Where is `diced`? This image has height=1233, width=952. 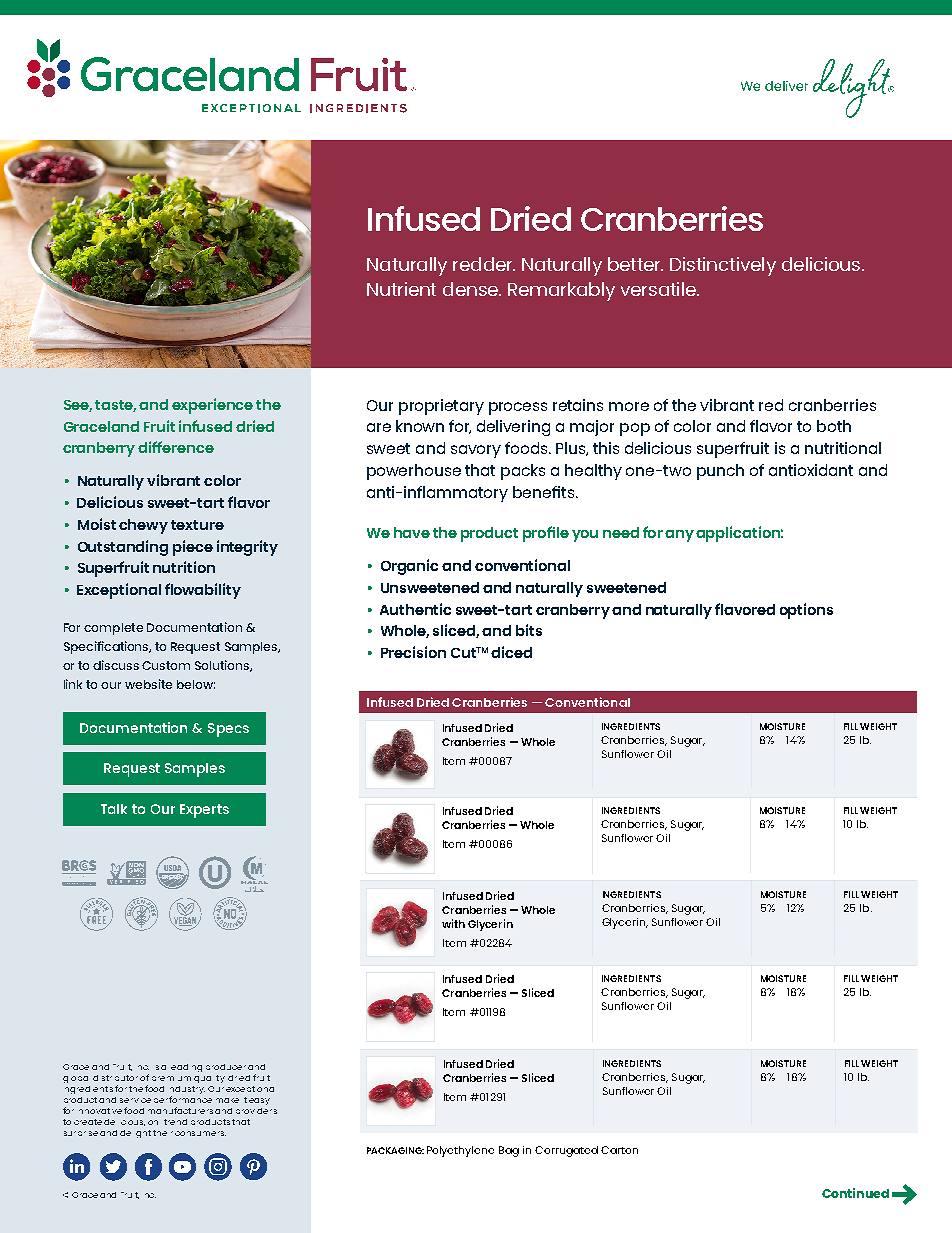 diced is located at coordinates (511, 652).
